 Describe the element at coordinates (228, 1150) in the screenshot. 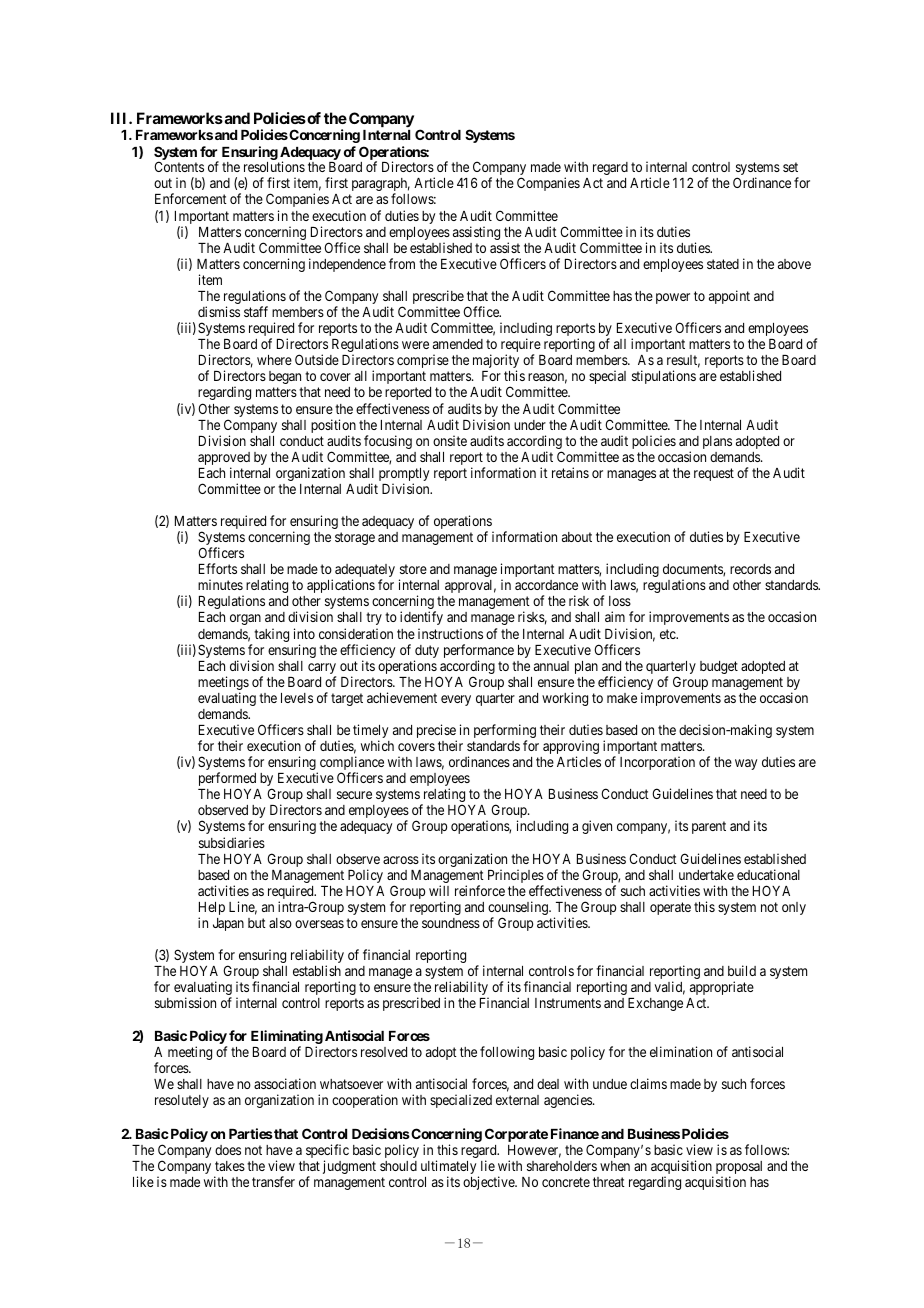

I see `does` at that location.
